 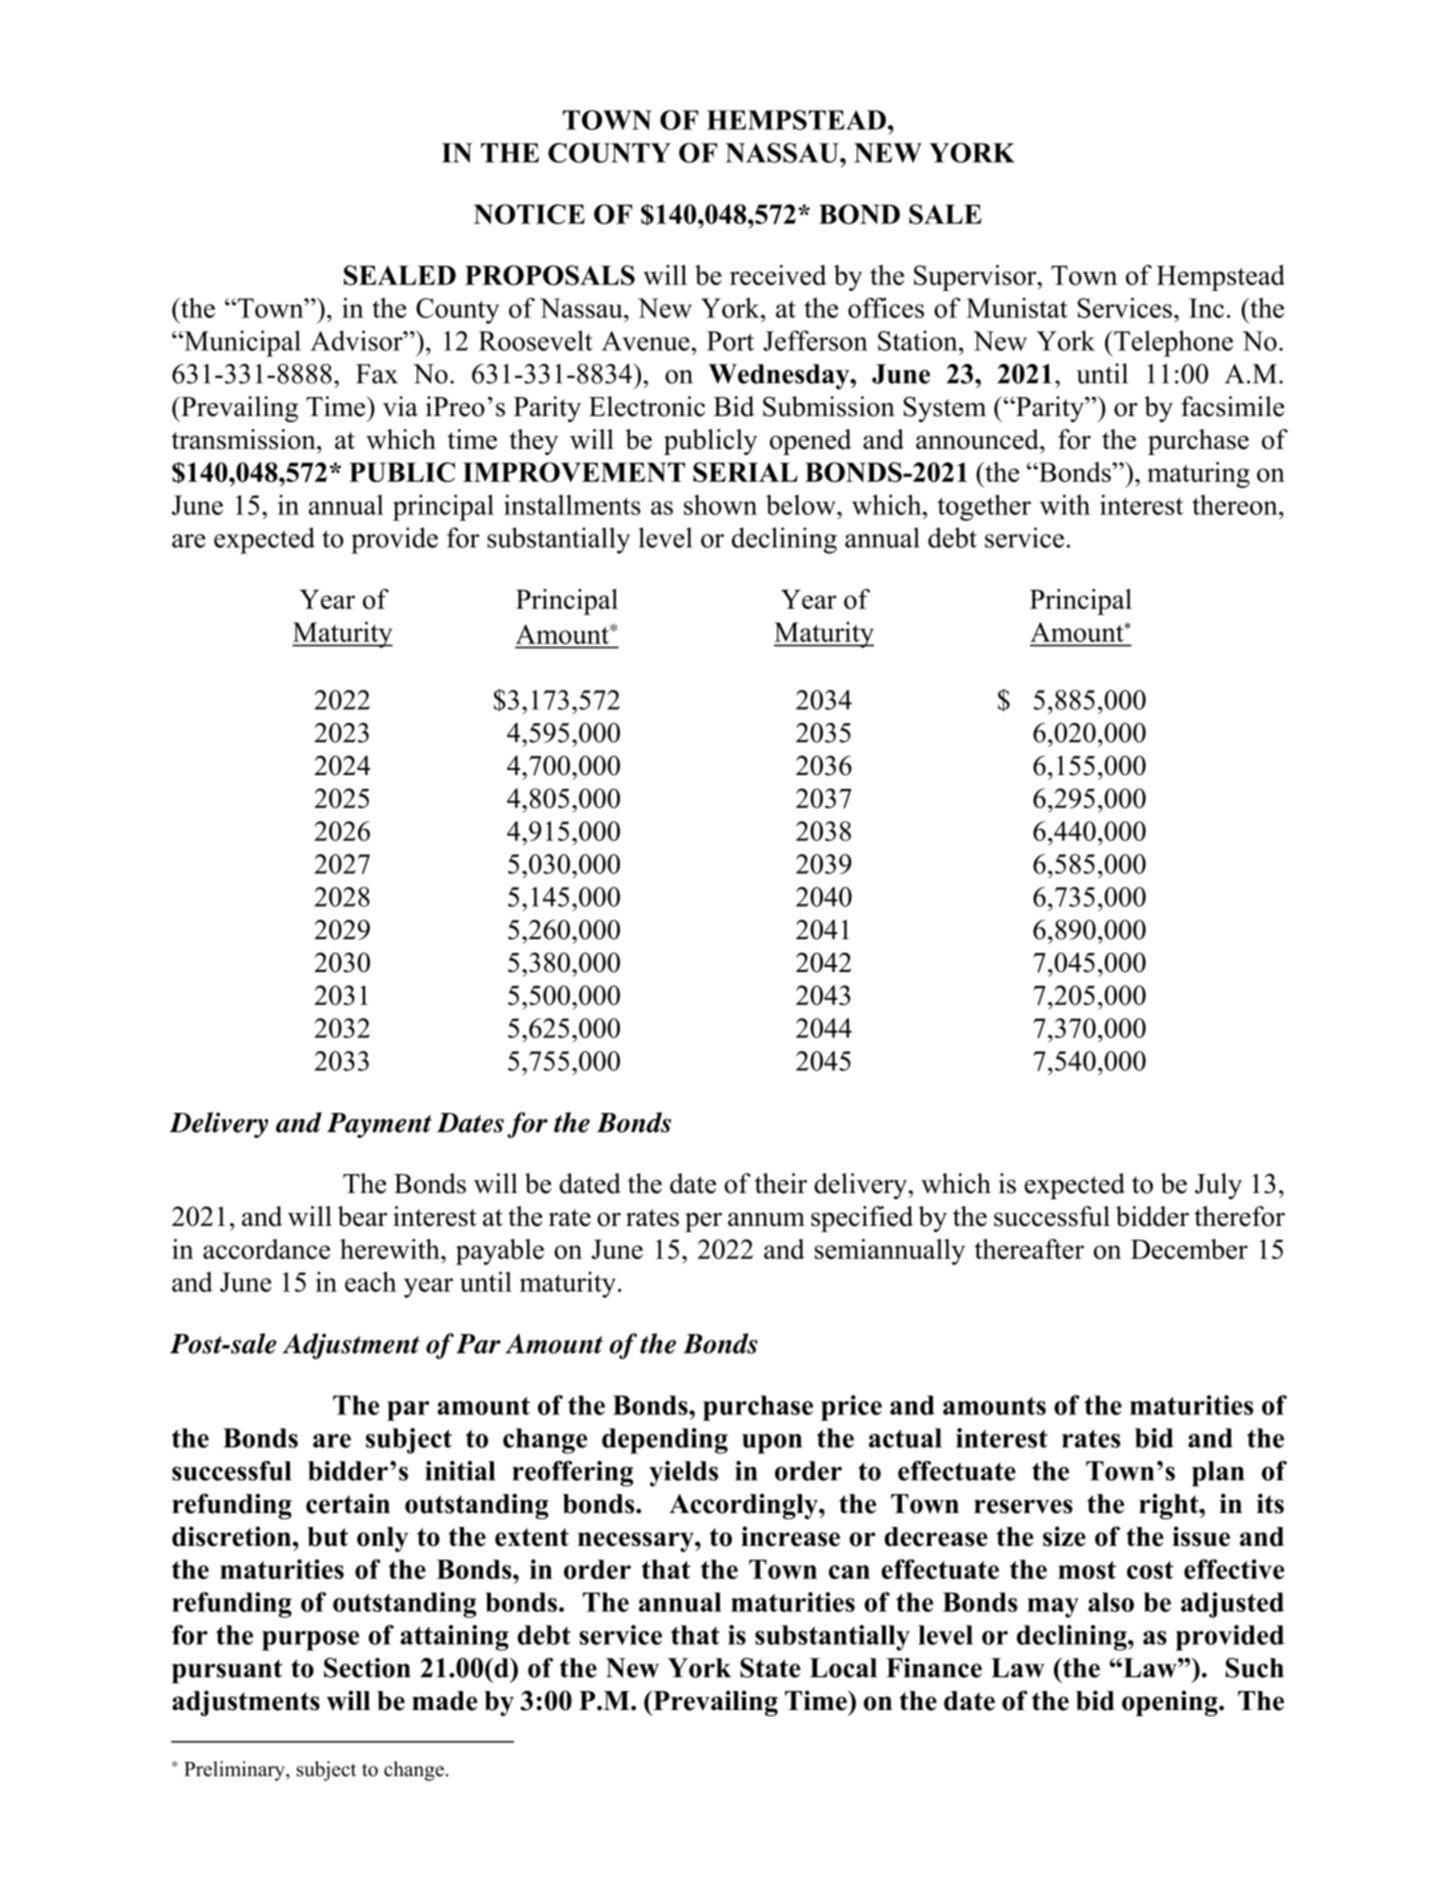 What do you see at coordinates (770, 1668) in the screenshot?
I see `State` at bounding box center [770, 1668].
